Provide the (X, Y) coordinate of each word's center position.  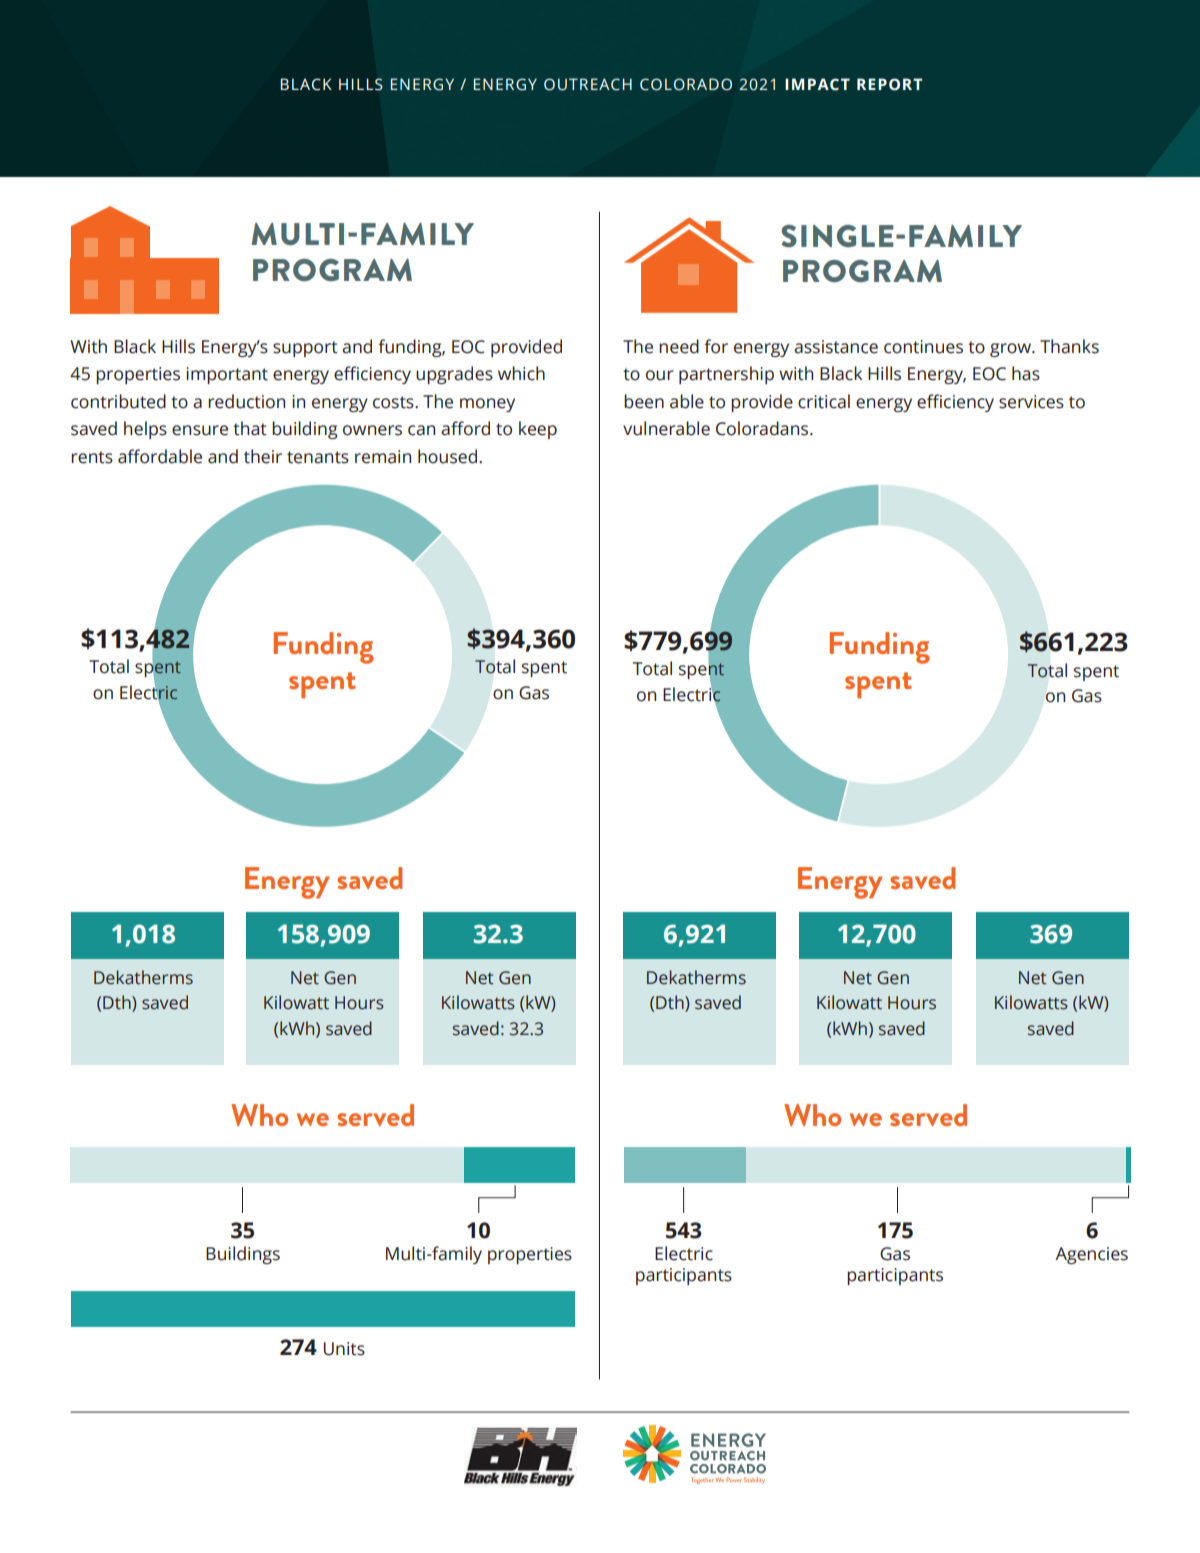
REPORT (890, 84)
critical (824, 401)
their (263, 456)
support (305, 349)
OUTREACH (588, 84)
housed (449, 456)
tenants (318, 457)
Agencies (1091, 1255)
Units (344, 1349)
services (1031, 402)
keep (538, 430)
